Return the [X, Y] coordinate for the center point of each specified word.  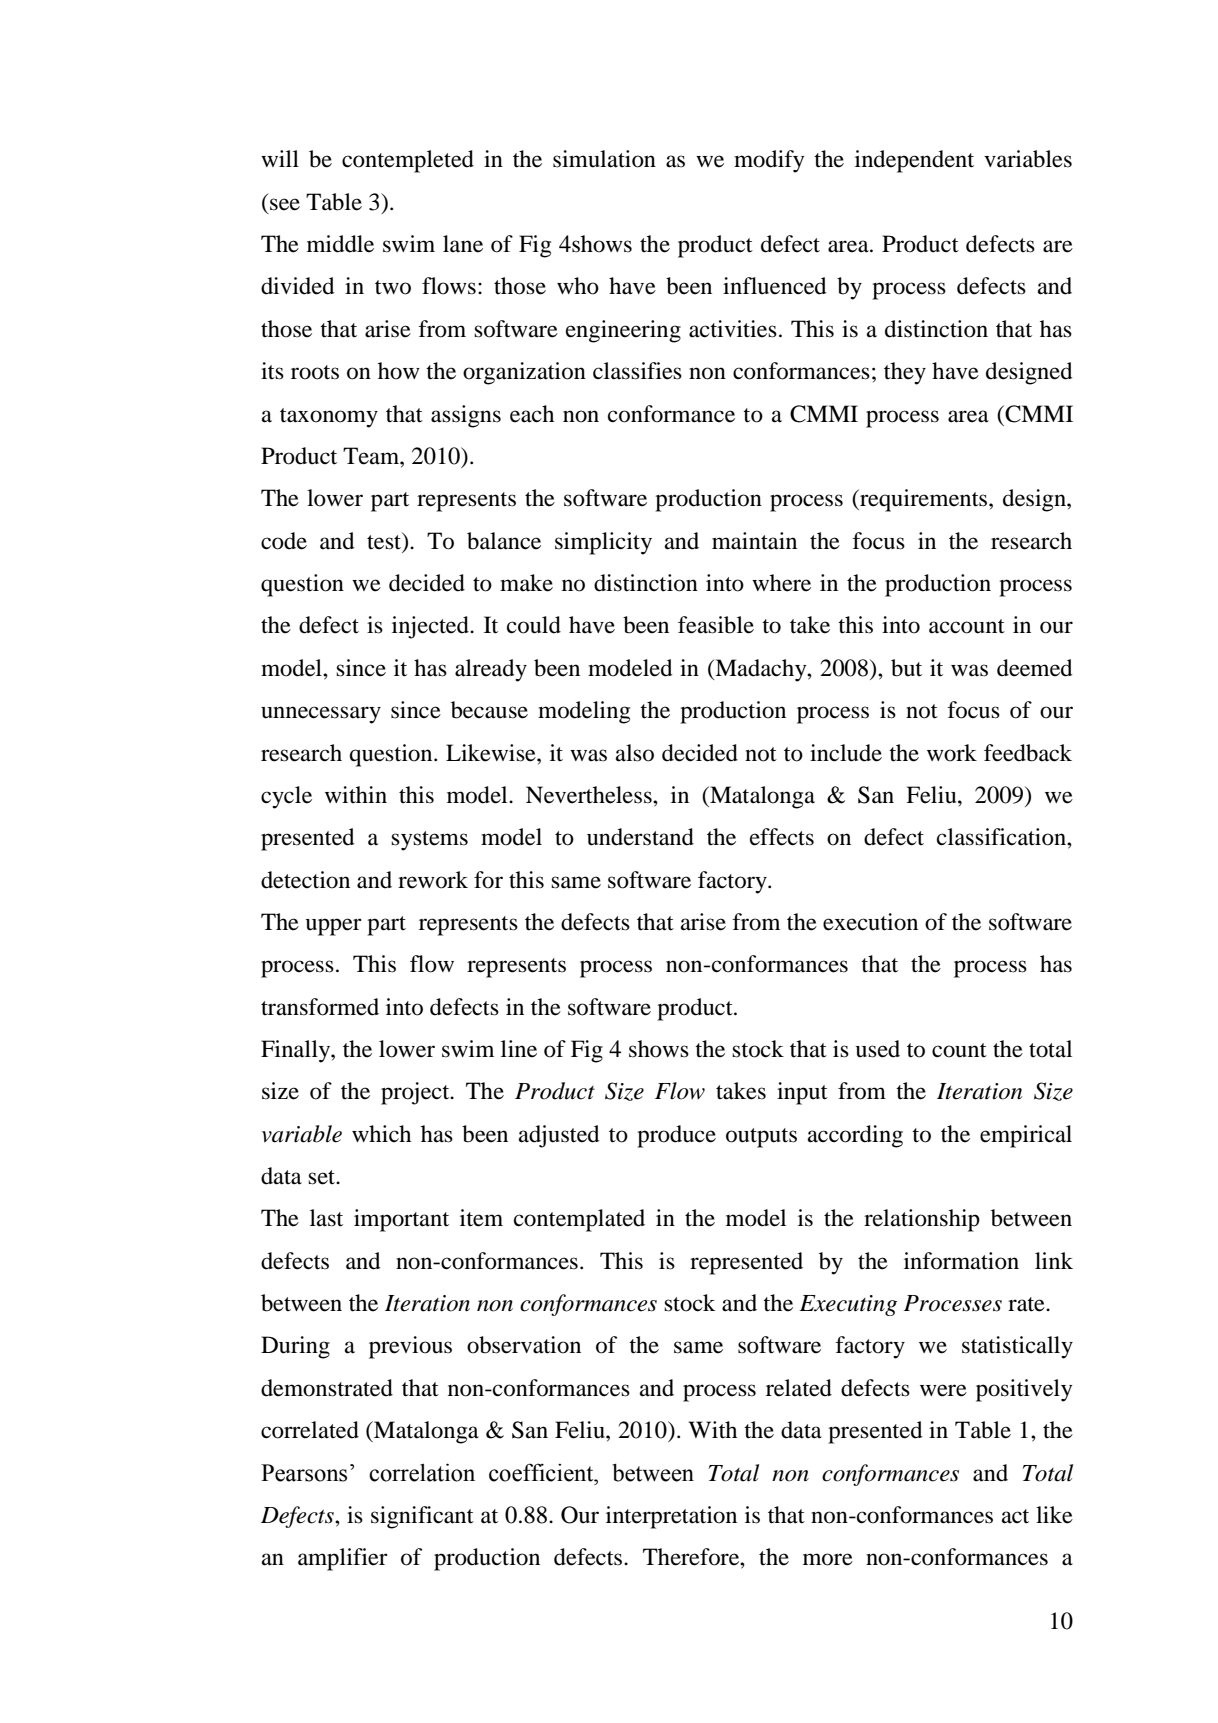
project [416, 1093]
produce [676, 1136]
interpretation [671, 1517]
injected [431, 627]
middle [340, 244]
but [906, 668]
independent [914, 161]
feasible [716, 625]
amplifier [343, 1559]
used [878, 1049]
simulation [604, 159]
